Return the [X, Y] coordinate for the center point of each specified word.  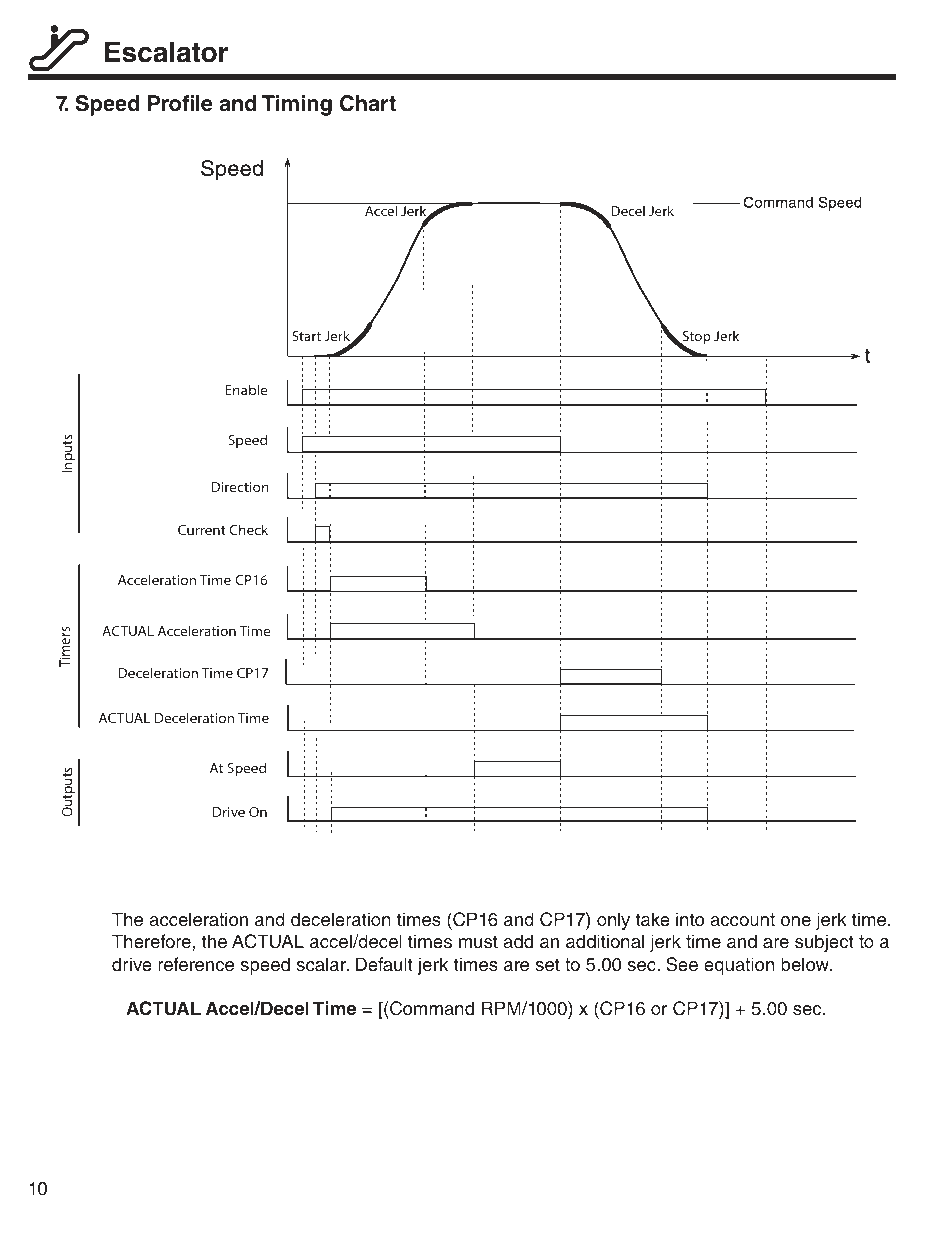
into [690, 919]
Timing [297, 105]
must [478, 942]
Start [306, 336]
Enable [246, 389]
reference [196, 964]
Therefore [151, 941]
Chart [368, 103]
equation [739, 966]
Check [248, 529]
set [547, 965]
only [613, 921]
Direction [240, 487]
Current [202, 530]
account [742, 920]
